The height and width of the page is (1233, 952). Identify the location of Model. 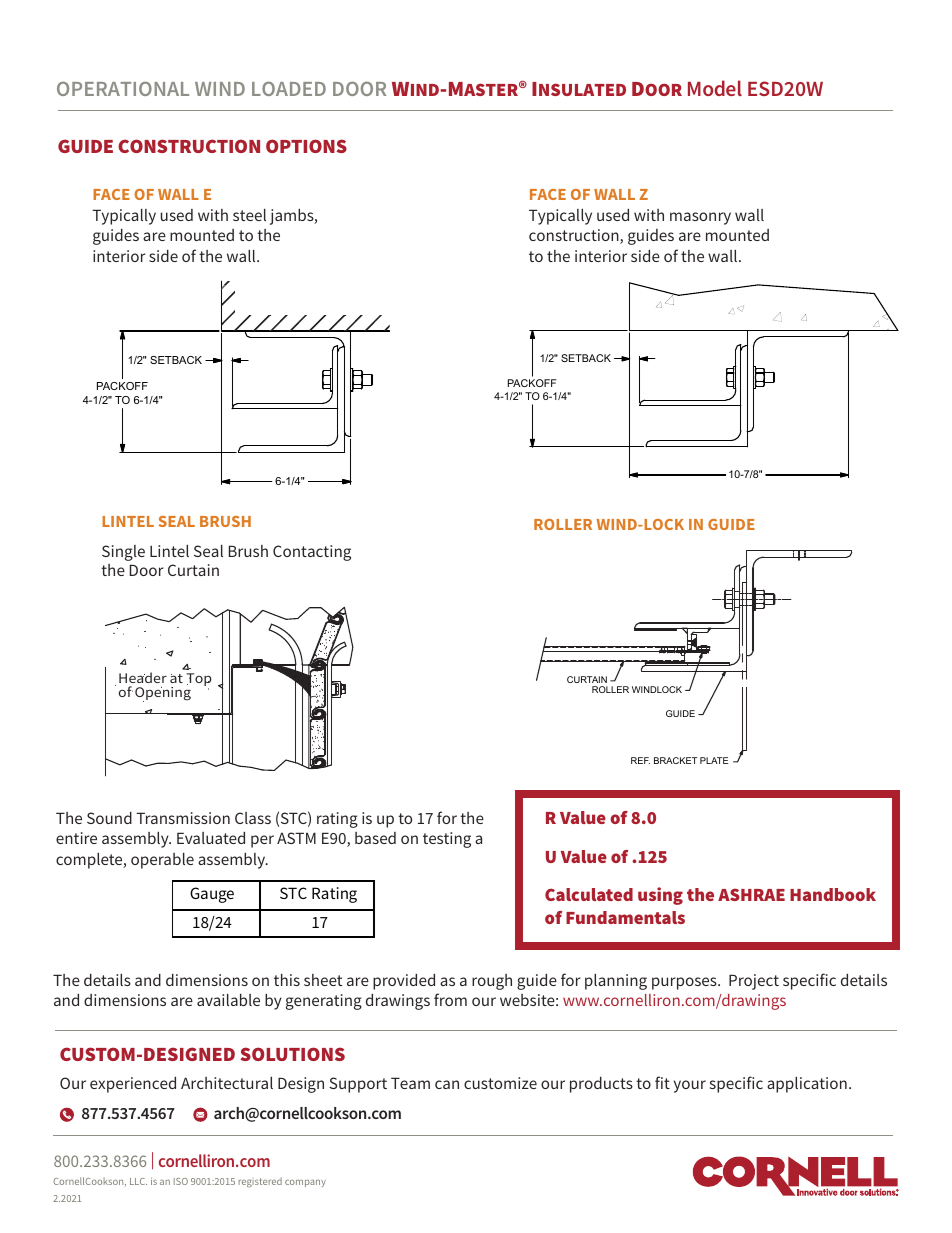
(715, 88).
